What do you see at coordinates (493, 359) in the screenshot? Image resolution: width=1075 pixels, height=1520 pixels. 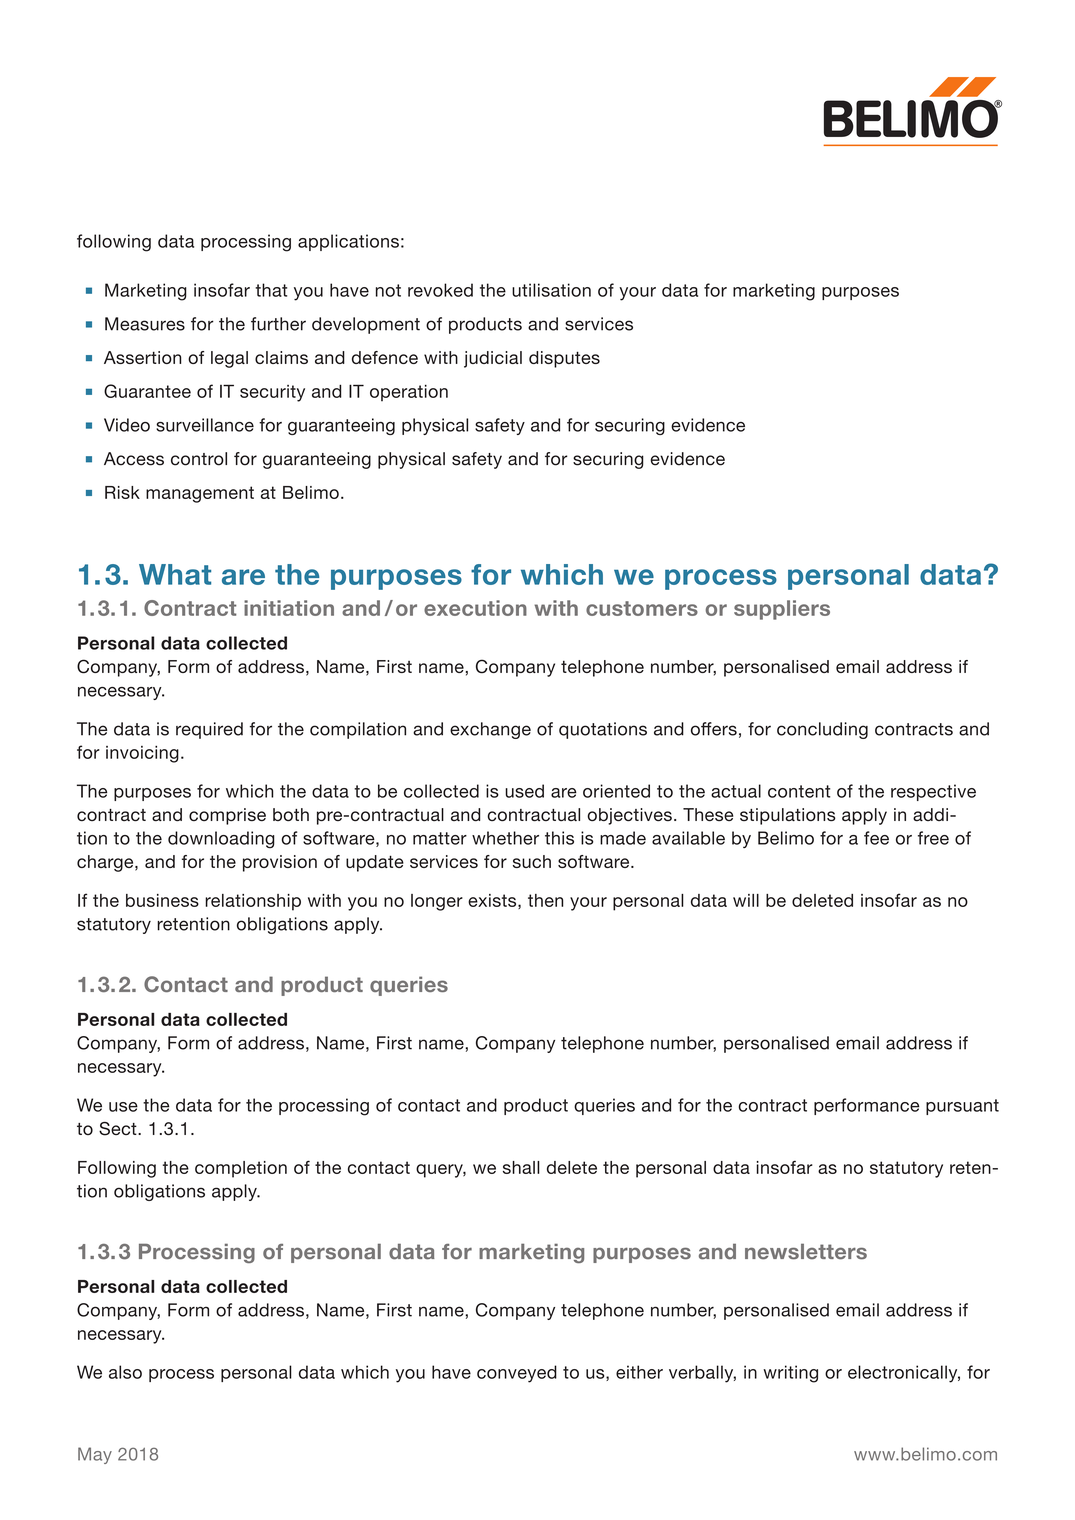 I see `judicial` at bounding box center [493, 359].
